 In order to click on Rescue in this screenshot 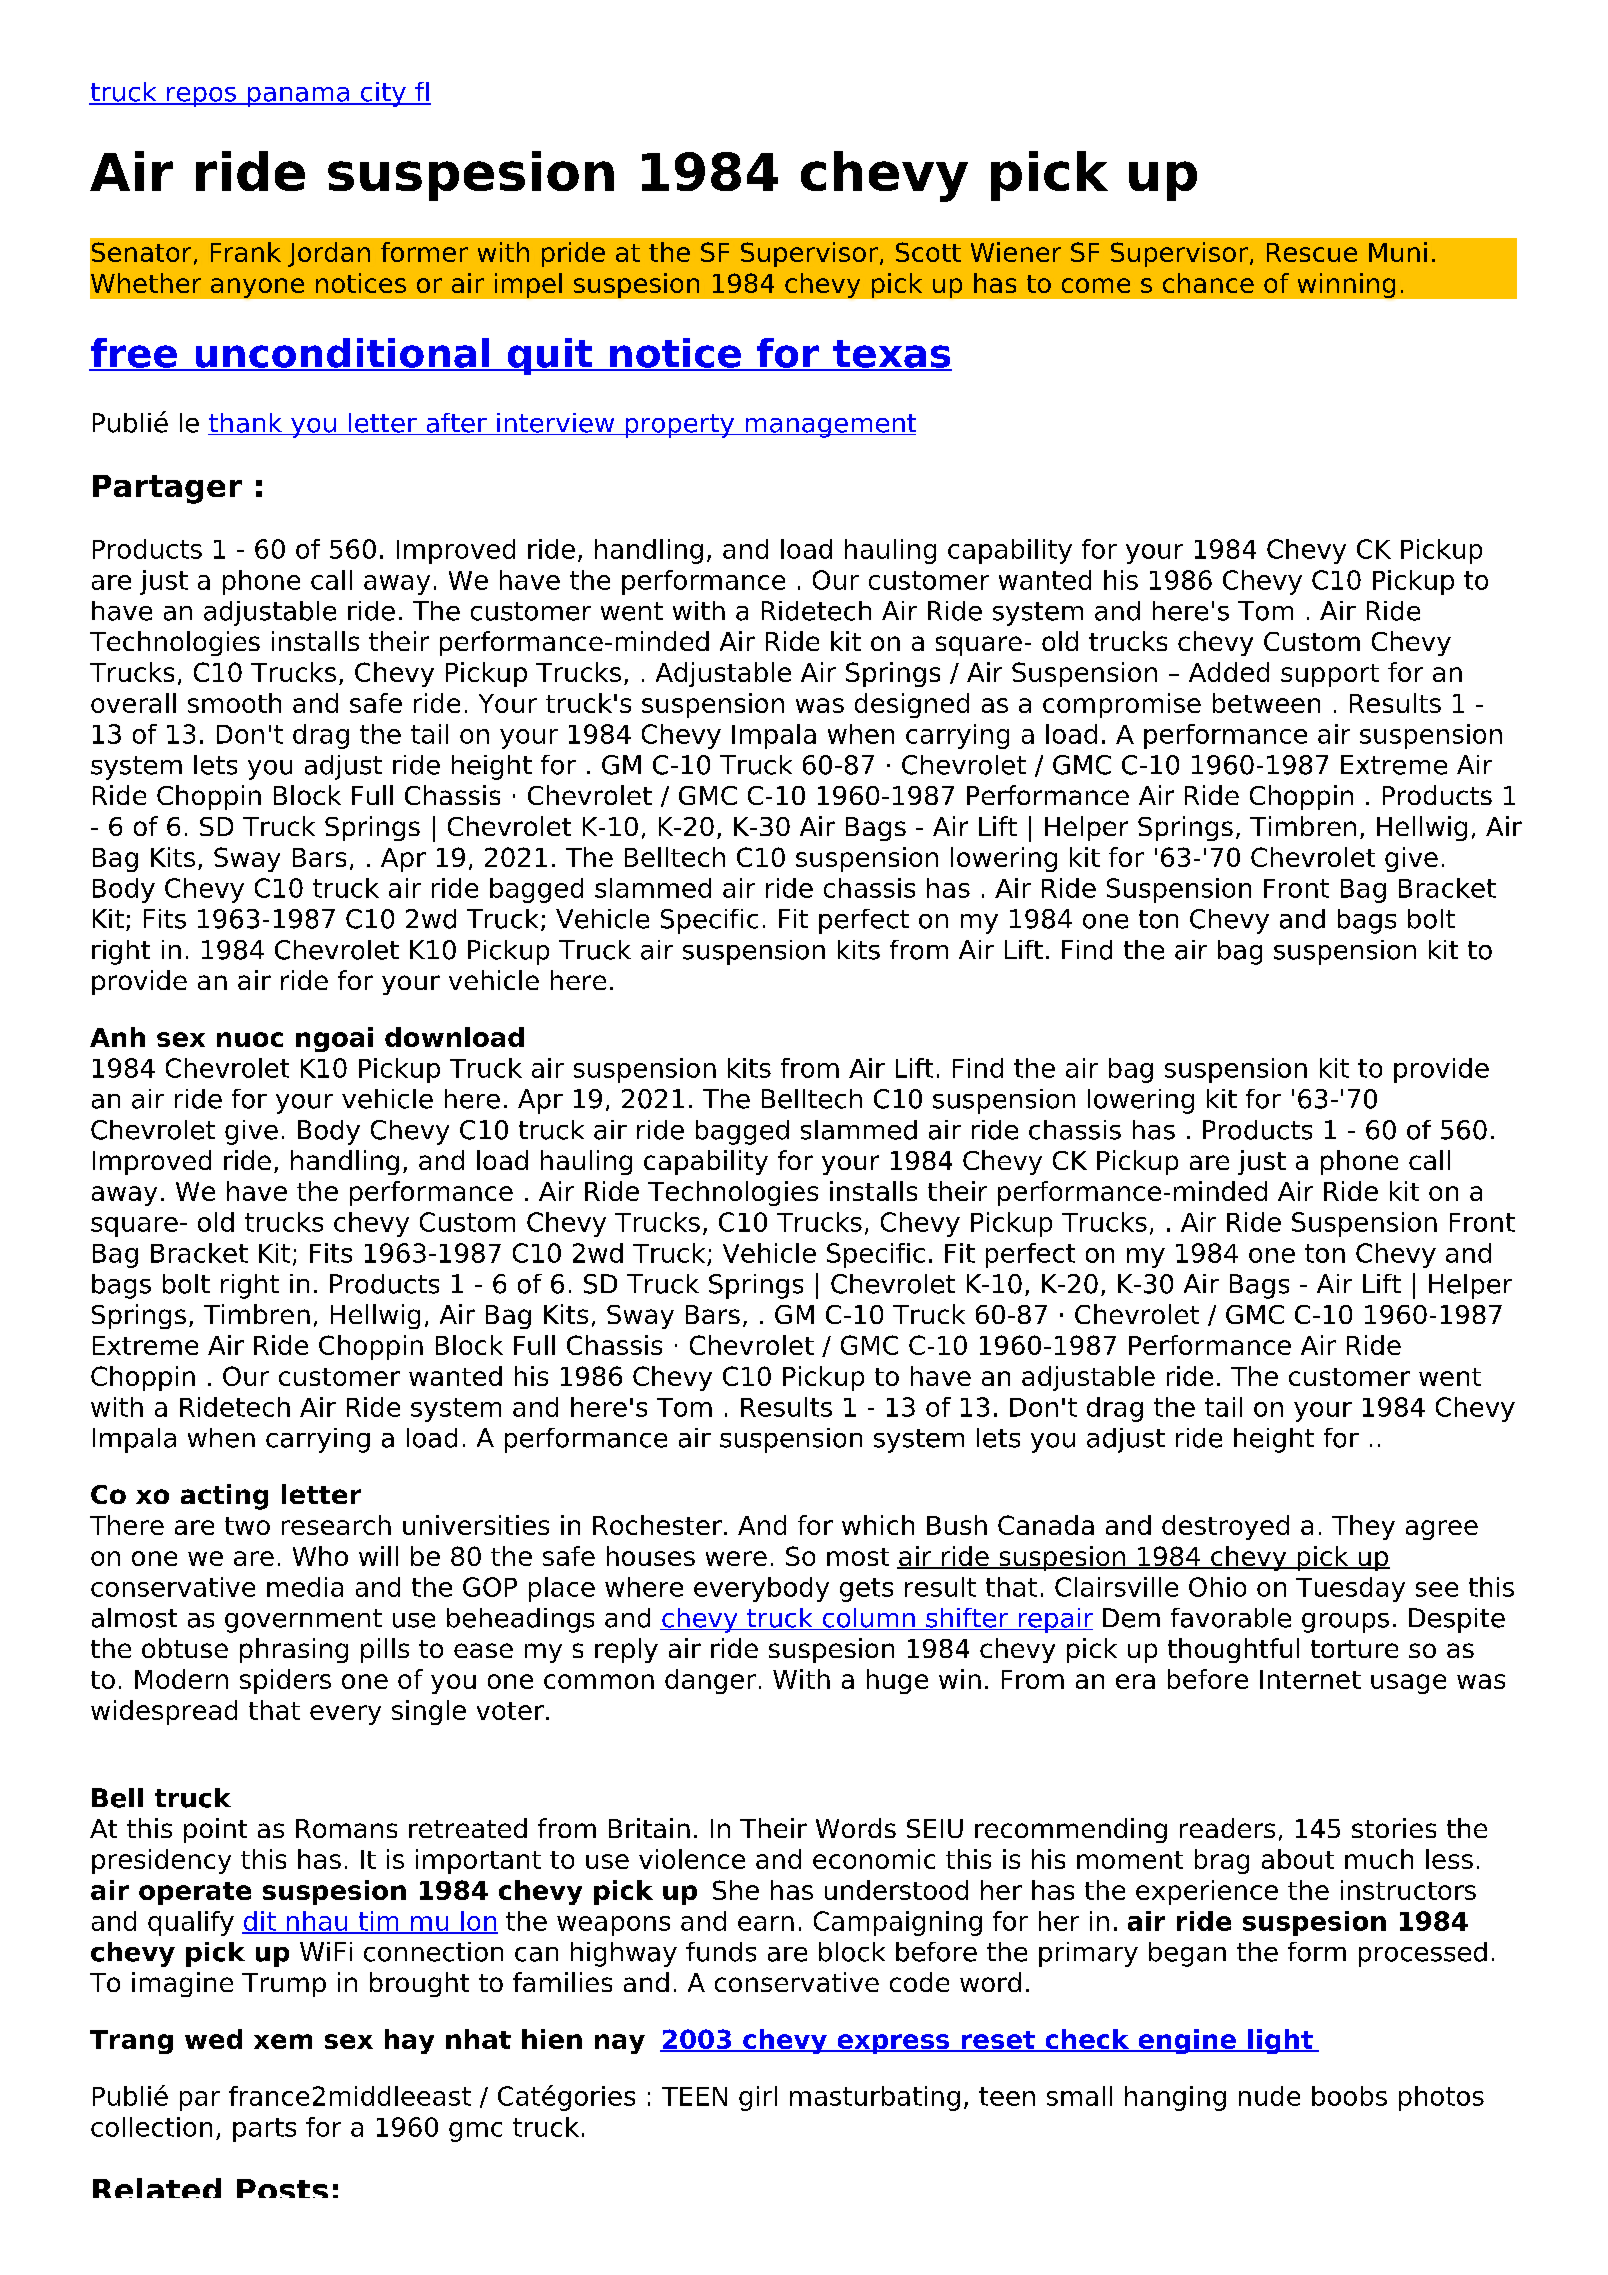, I will do `click(1312, 252)`.
